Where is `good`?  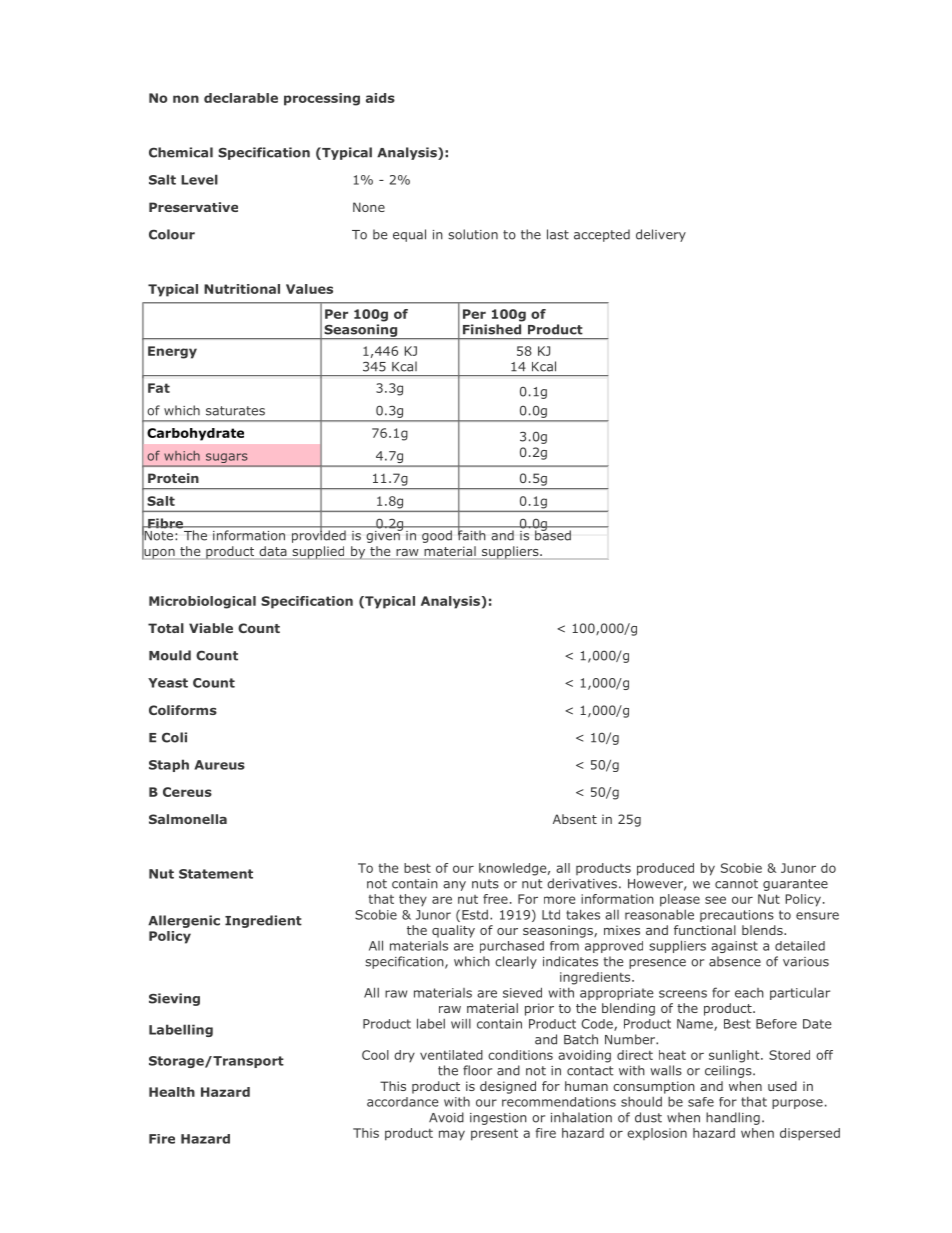 good is located at coordinates (437, 536).
